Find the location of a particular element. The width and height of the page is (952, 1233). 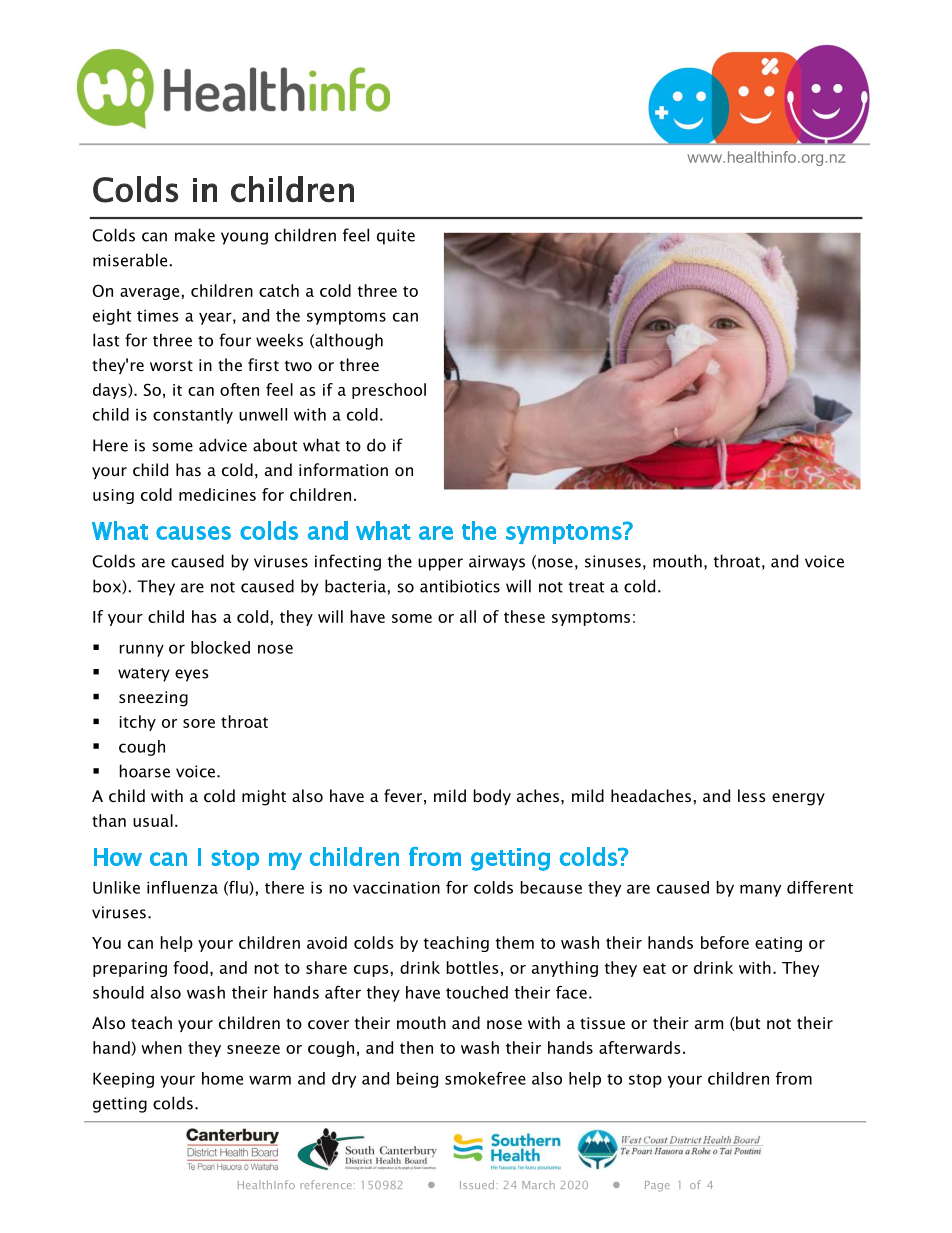

quite is located at coordinates (396, 237).
